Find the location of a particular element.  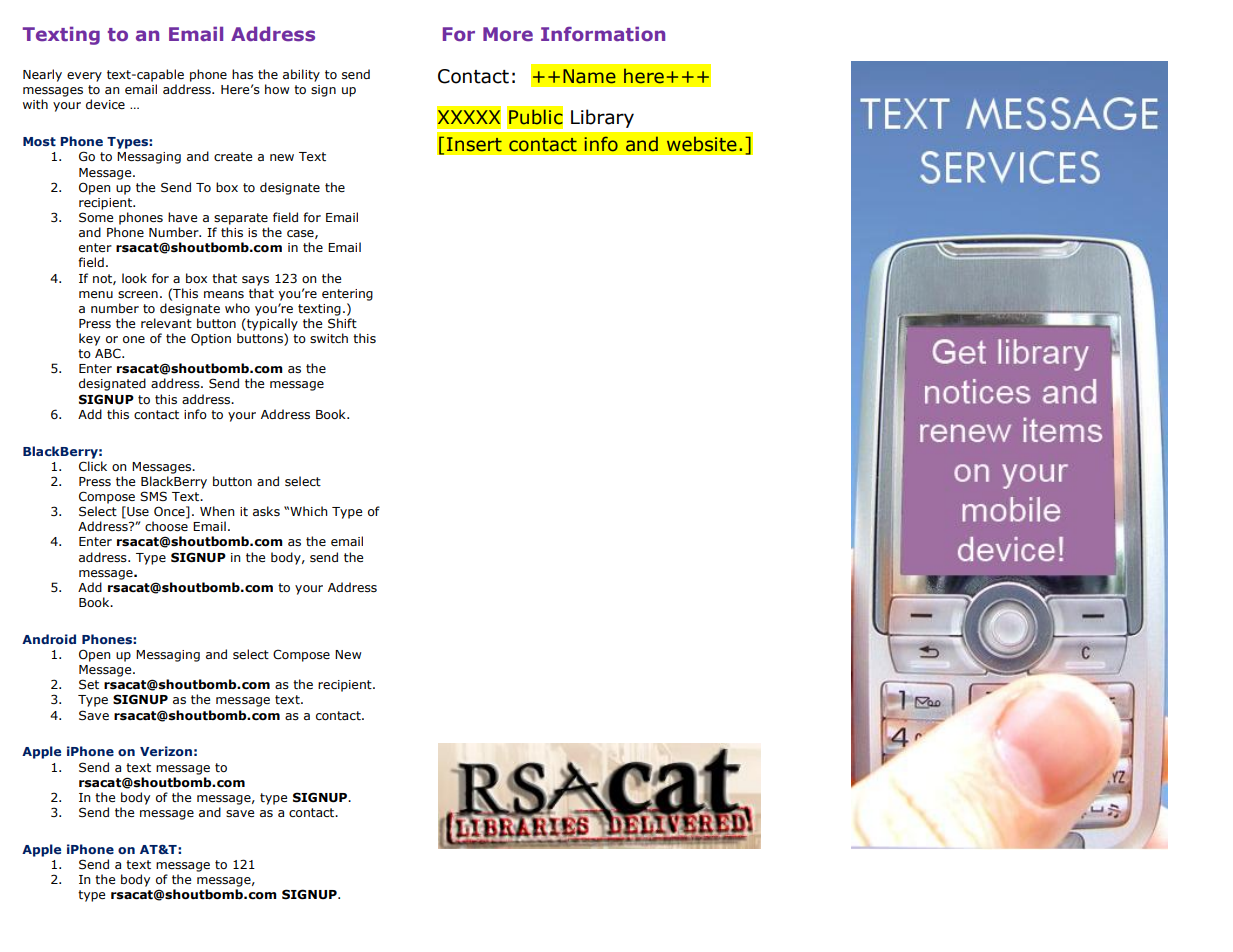

Verizon is located at coordinates (166, 751).
